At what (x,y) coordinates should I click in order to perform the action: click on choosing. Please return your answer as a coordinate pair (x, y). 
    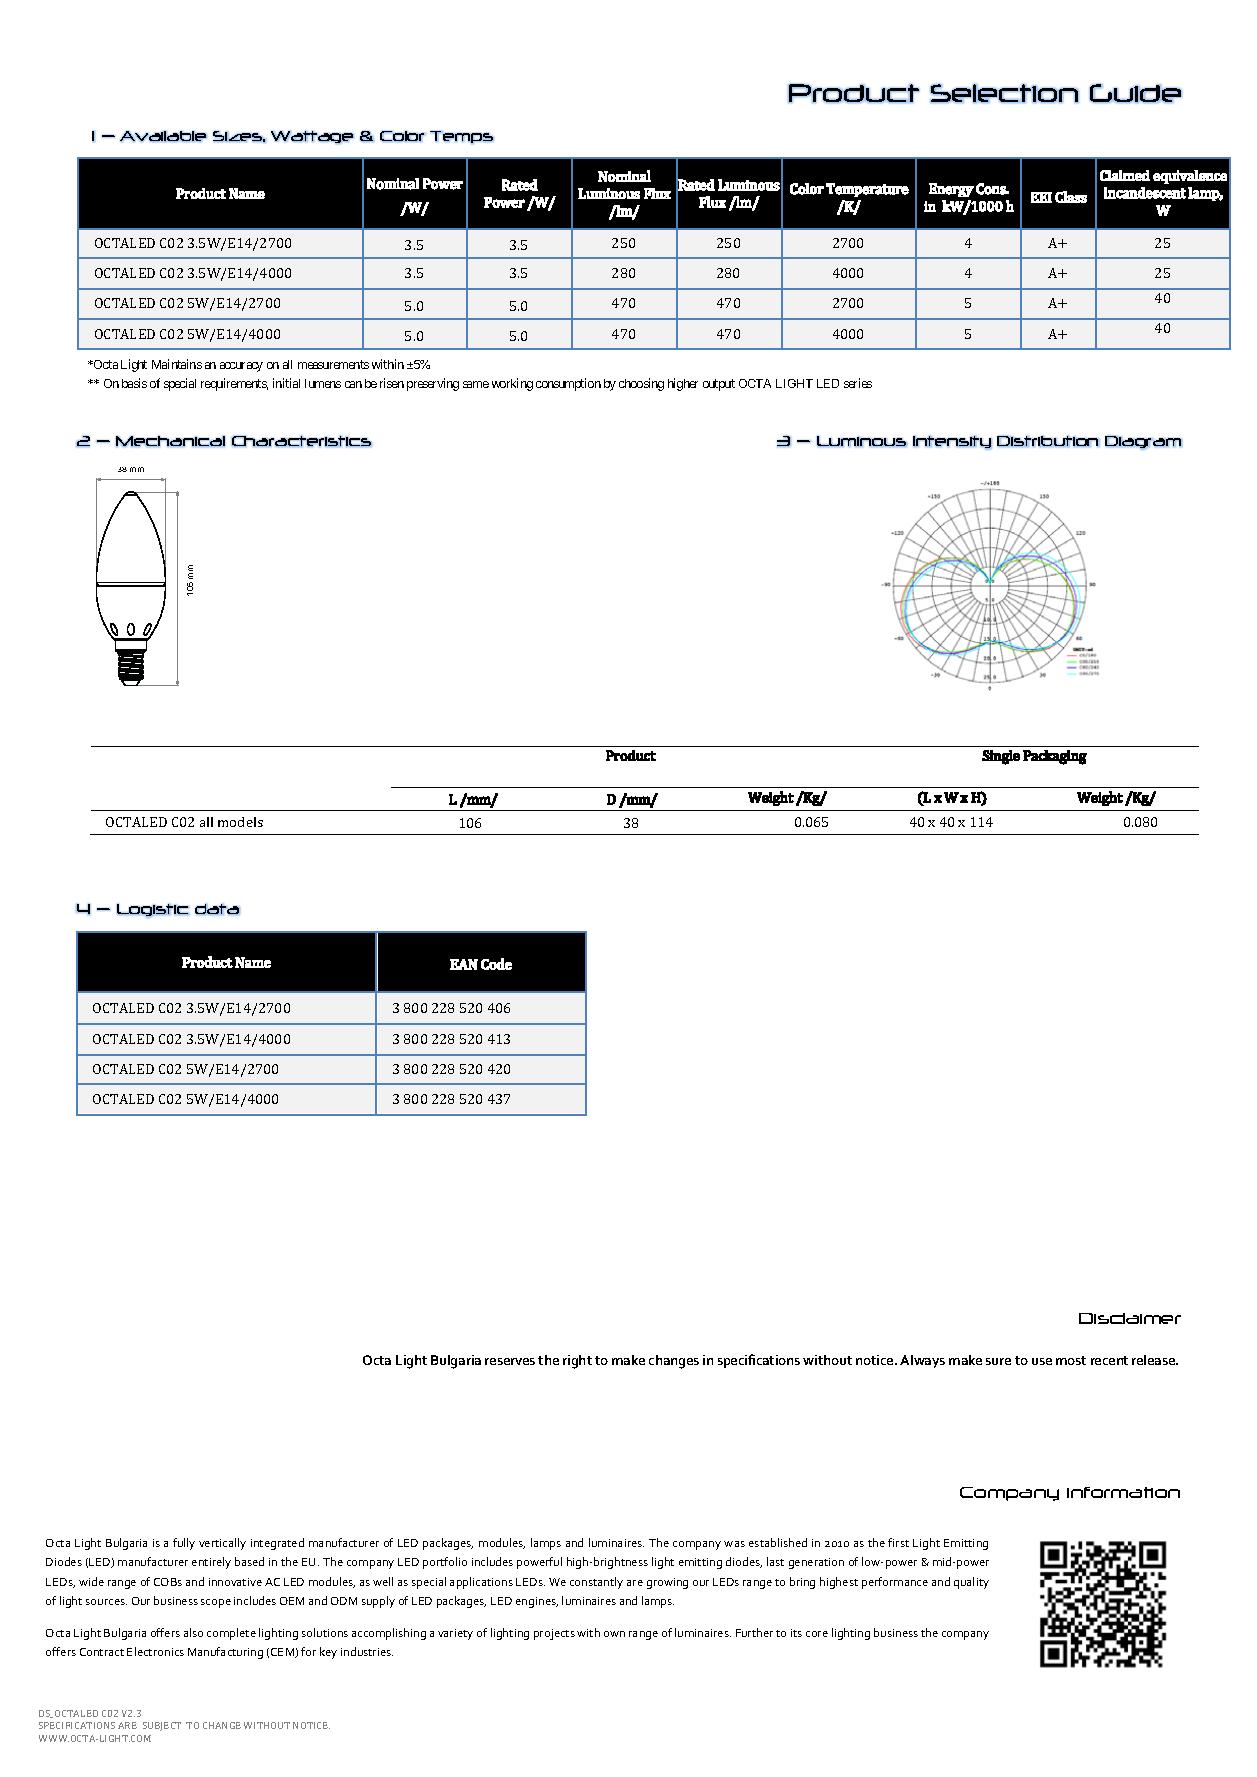
    Looking at the image, I should click on (641, 384).
